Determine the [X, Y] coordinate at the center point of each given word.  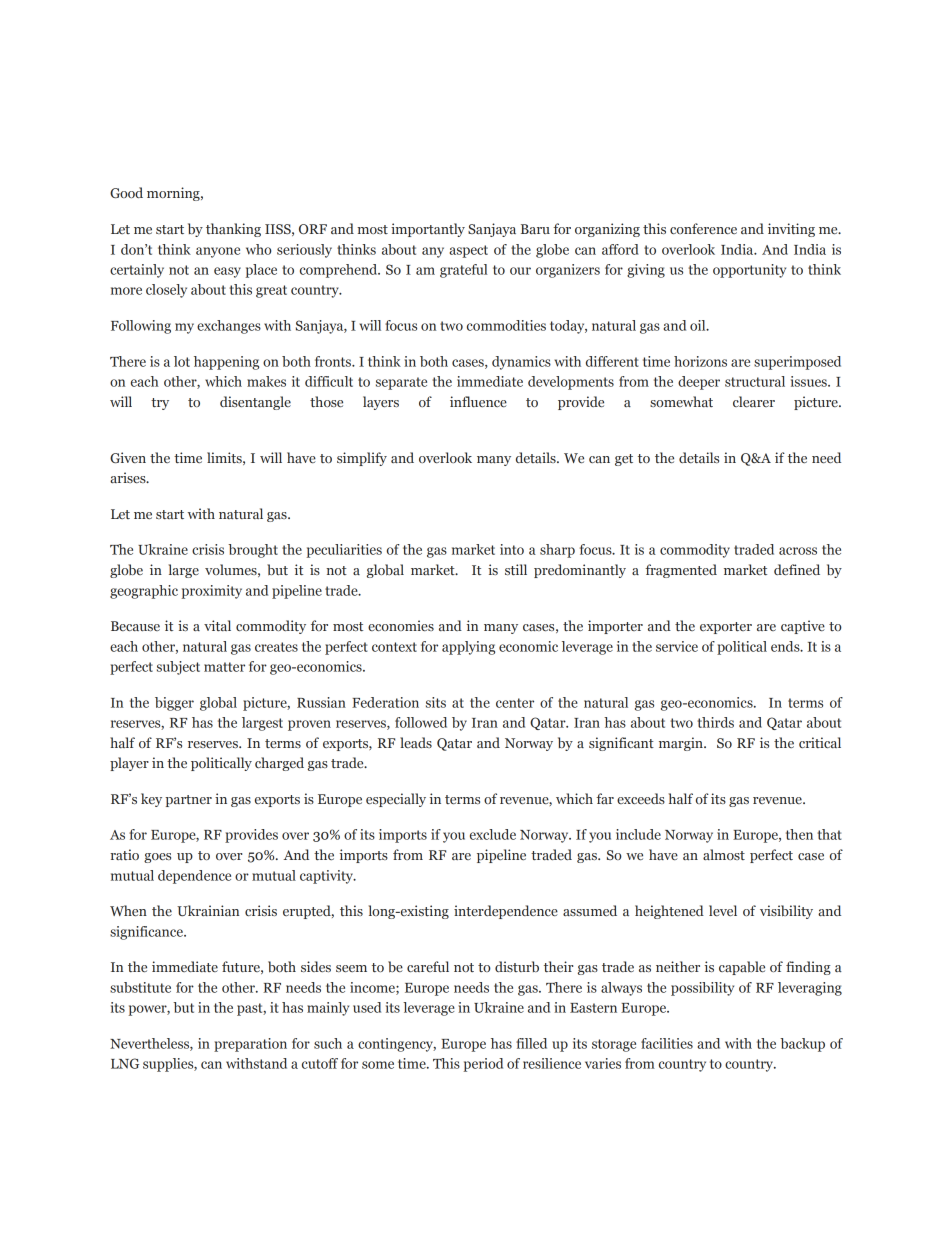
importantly [428, 230]
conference [703, 228]
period [483, 1065]
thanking [233, 230]
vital [217, 625]
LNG [125, 1063]
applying [468, 648]
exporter [726, 628]
